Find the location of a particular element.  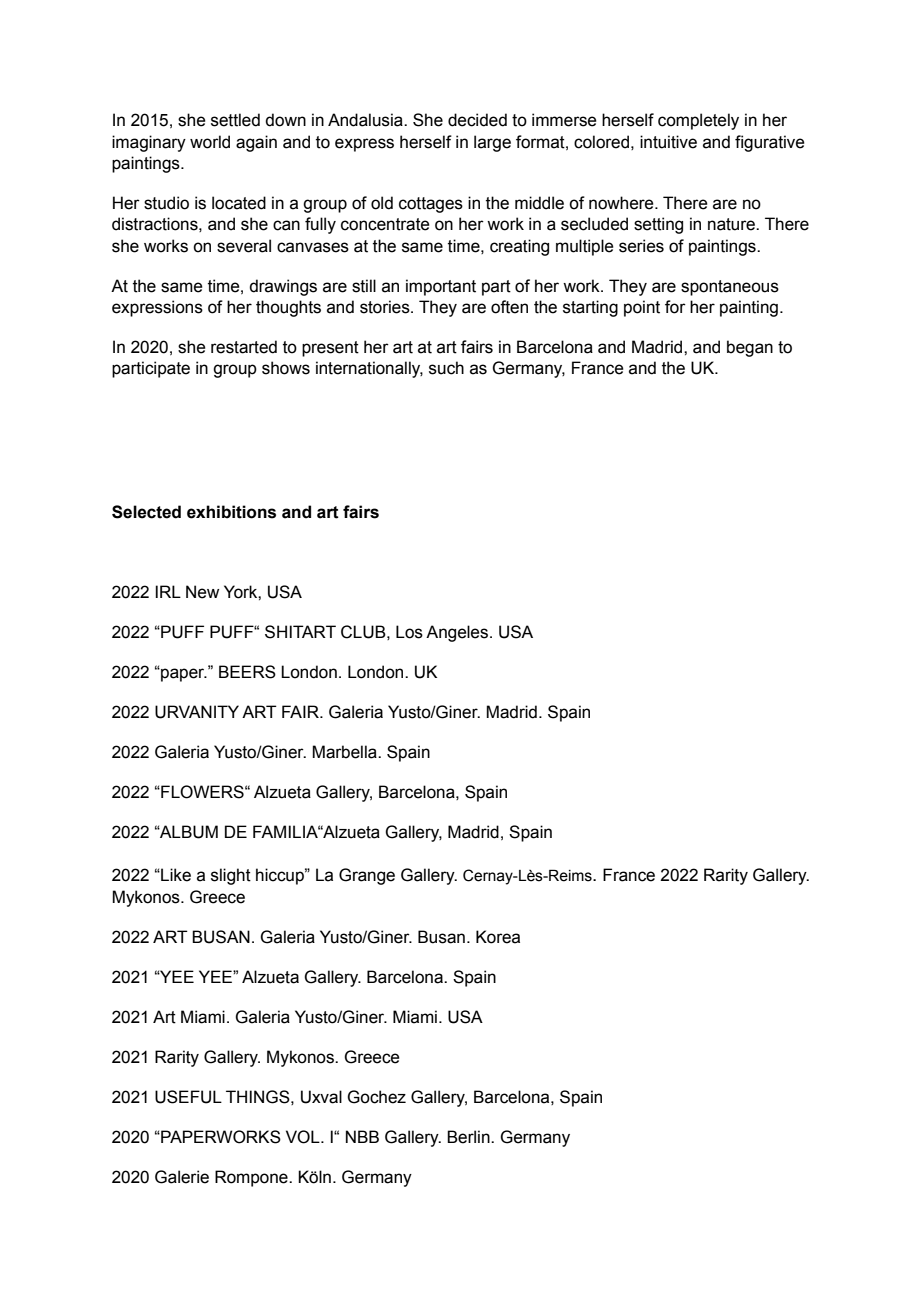

Galerie is located at coordinates (182, 1177).
